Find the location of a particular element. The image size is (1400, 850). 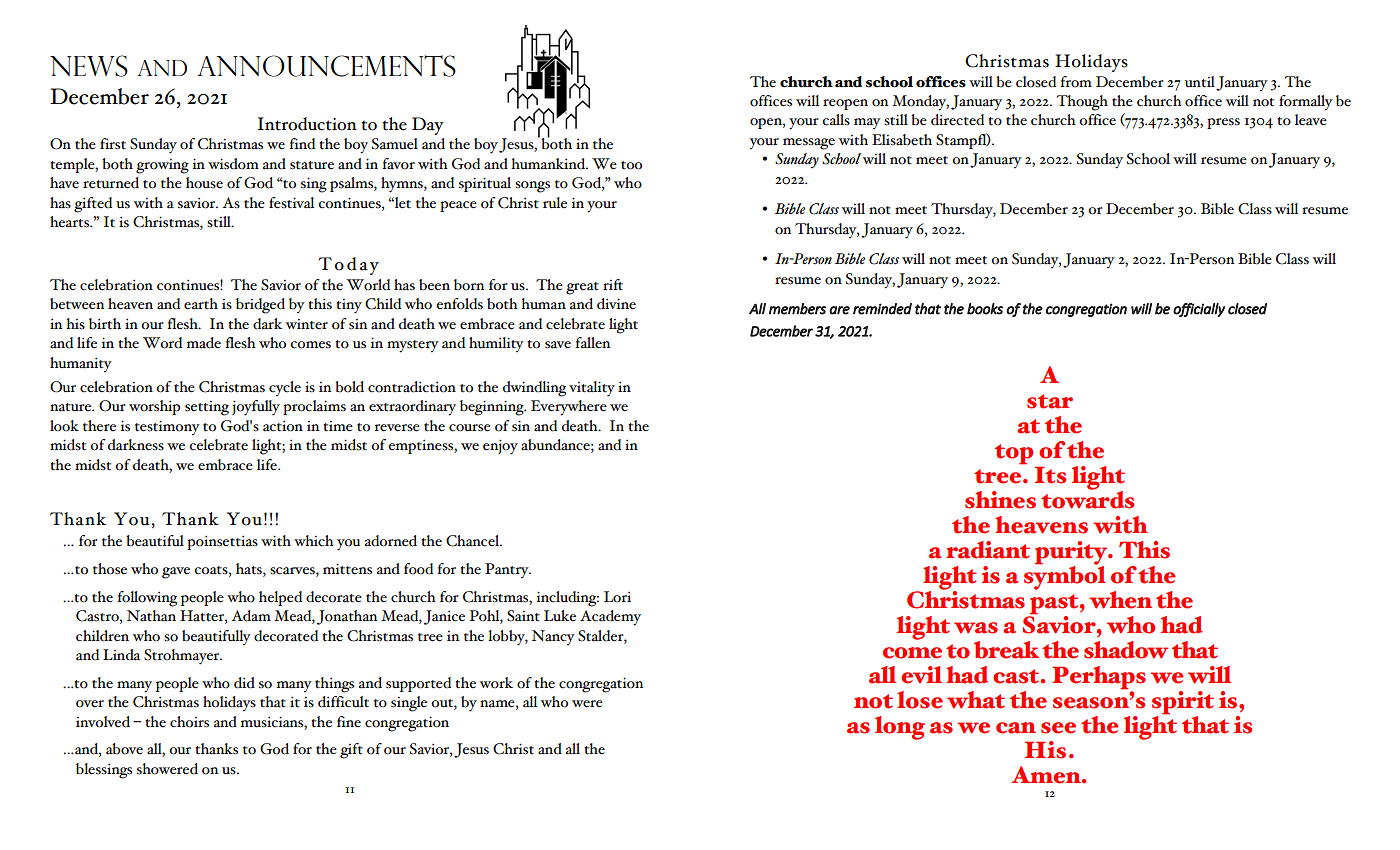

ANNOUNCEMENTS is located at coordinates (327, 66).
